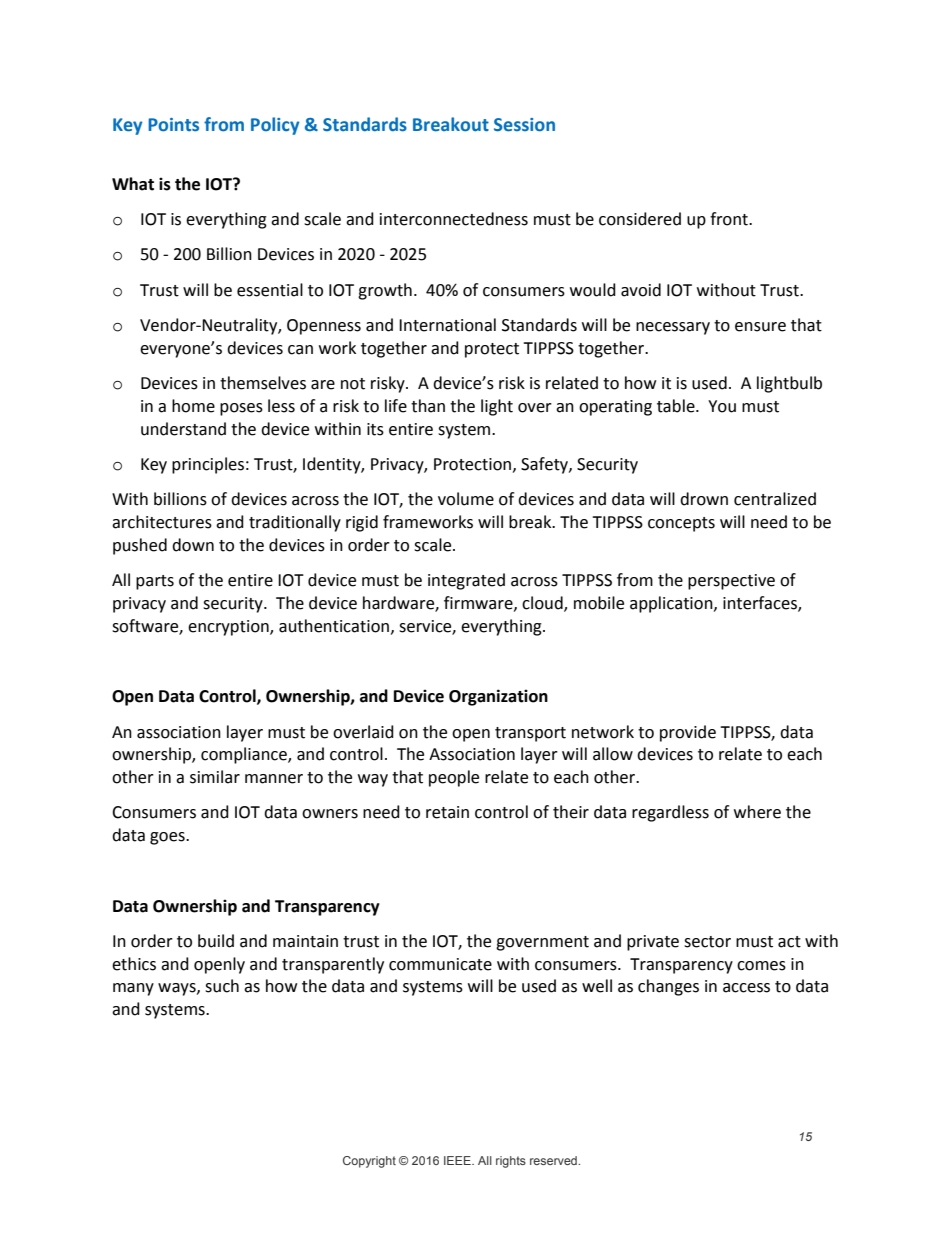 Image resolution: width=952 pixels, height=1233 pixels. Describe the element at coordinates (730, 219) in the image. I see `front` at that location.
